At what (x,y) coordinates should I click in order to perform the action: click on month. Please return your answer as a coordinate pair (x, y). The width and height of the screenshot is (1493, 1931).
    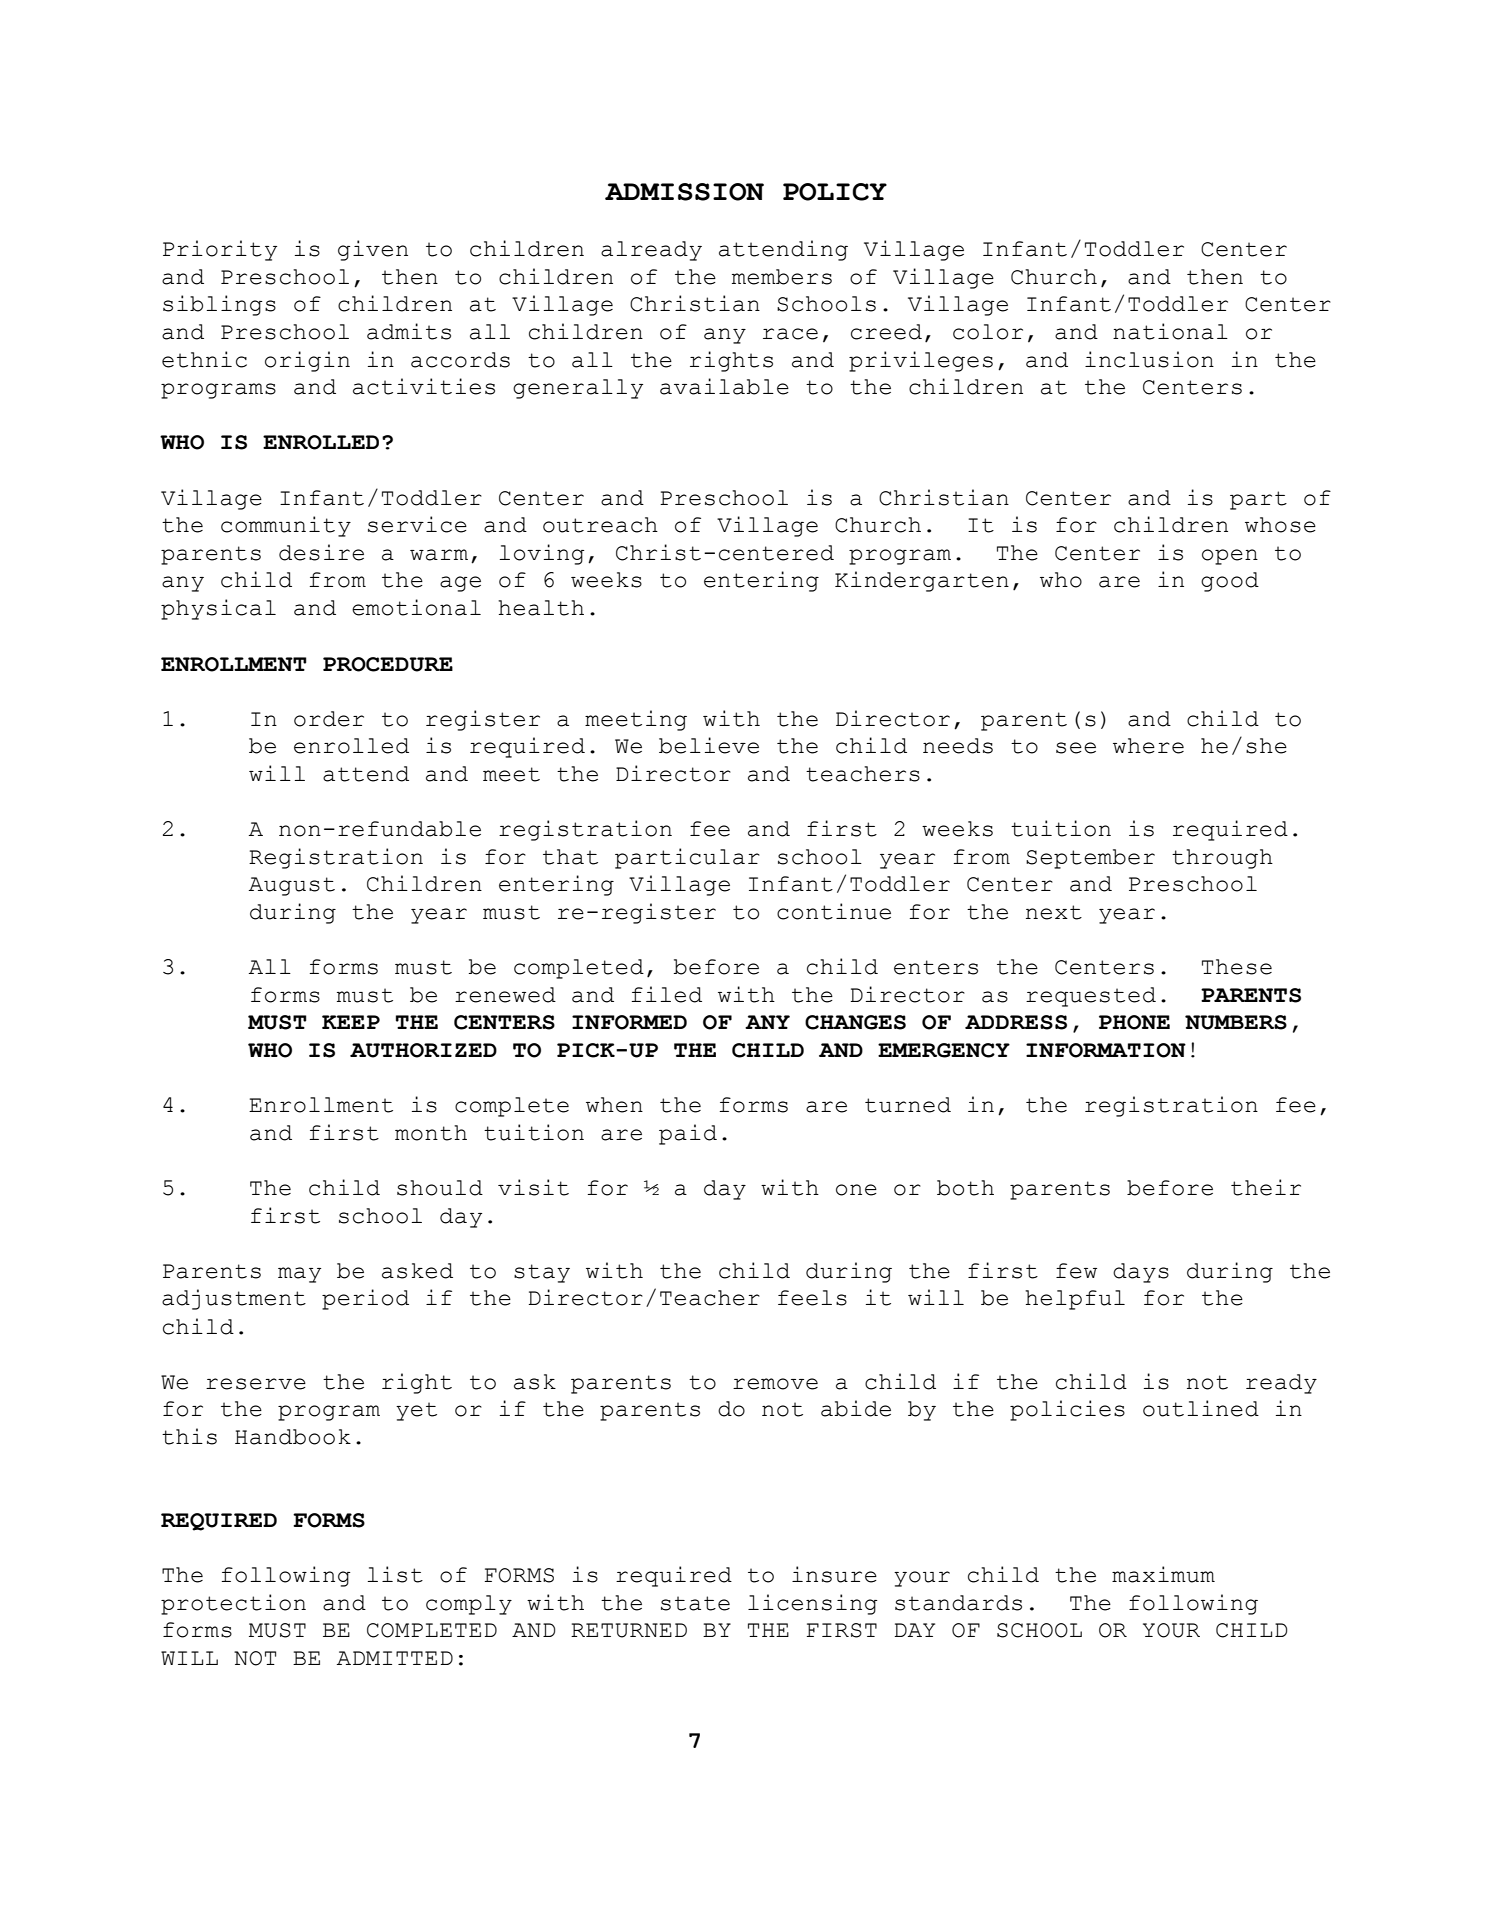
    Looking at the image, I should click on (431, 1133).
